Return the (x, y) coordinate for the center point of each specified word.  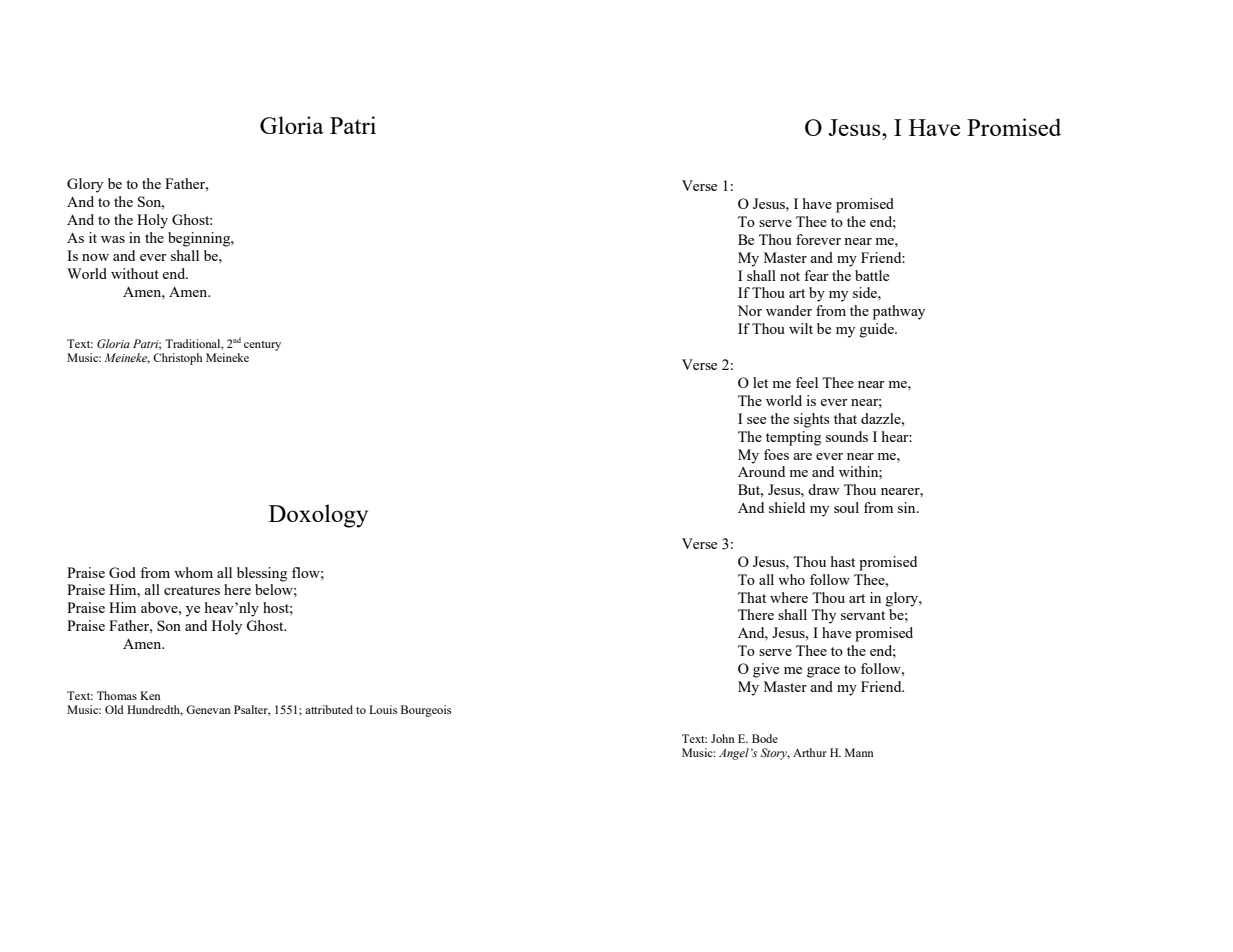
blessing (262, 574)
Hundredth (155, 710)
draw (824, 489)
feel (807, 382)
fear (816, 275)
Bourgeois (426, 711)
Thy (823, 616)
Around (761, 471)
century (262, 346)
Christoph (178, 359)
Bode (765, 738)
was (113, 239)
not (790, 276)
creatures (192, 590)
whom (193, 572)
